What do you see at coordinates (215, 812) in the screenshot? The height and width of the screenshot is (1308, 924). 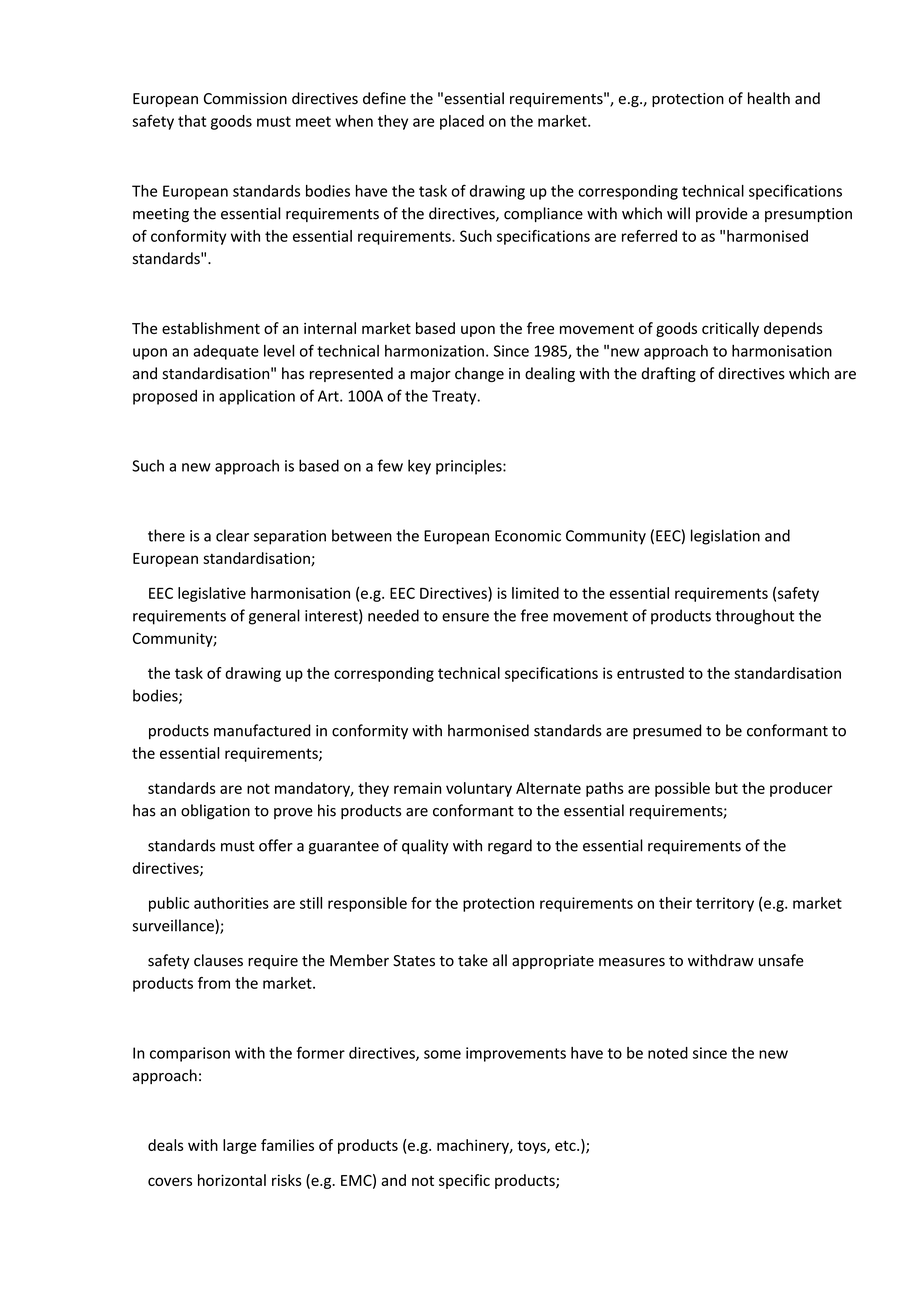 I see `obligation` at bounding box center [215, 812].
